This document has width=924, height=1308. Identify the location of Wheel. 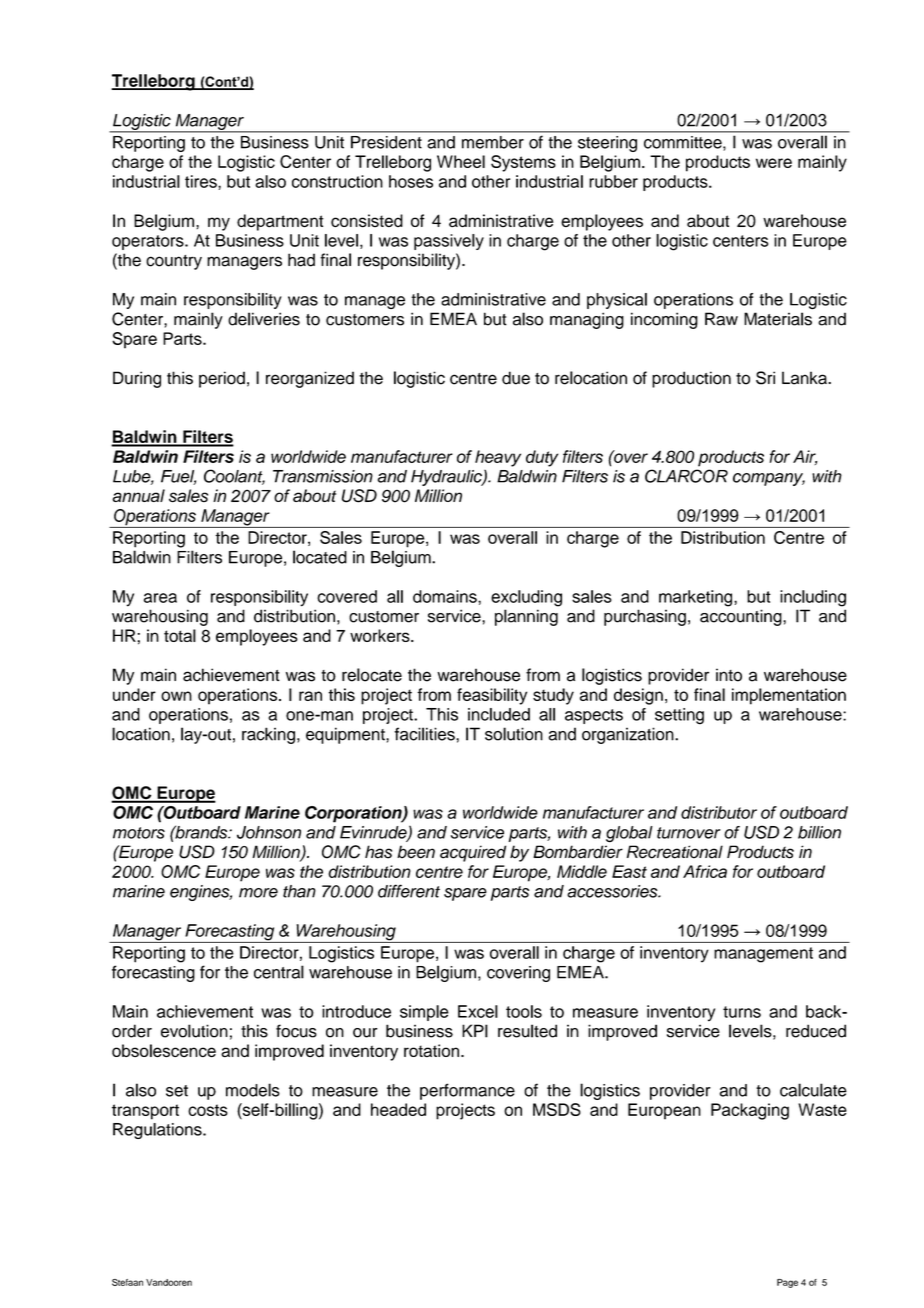
(461, 161).
